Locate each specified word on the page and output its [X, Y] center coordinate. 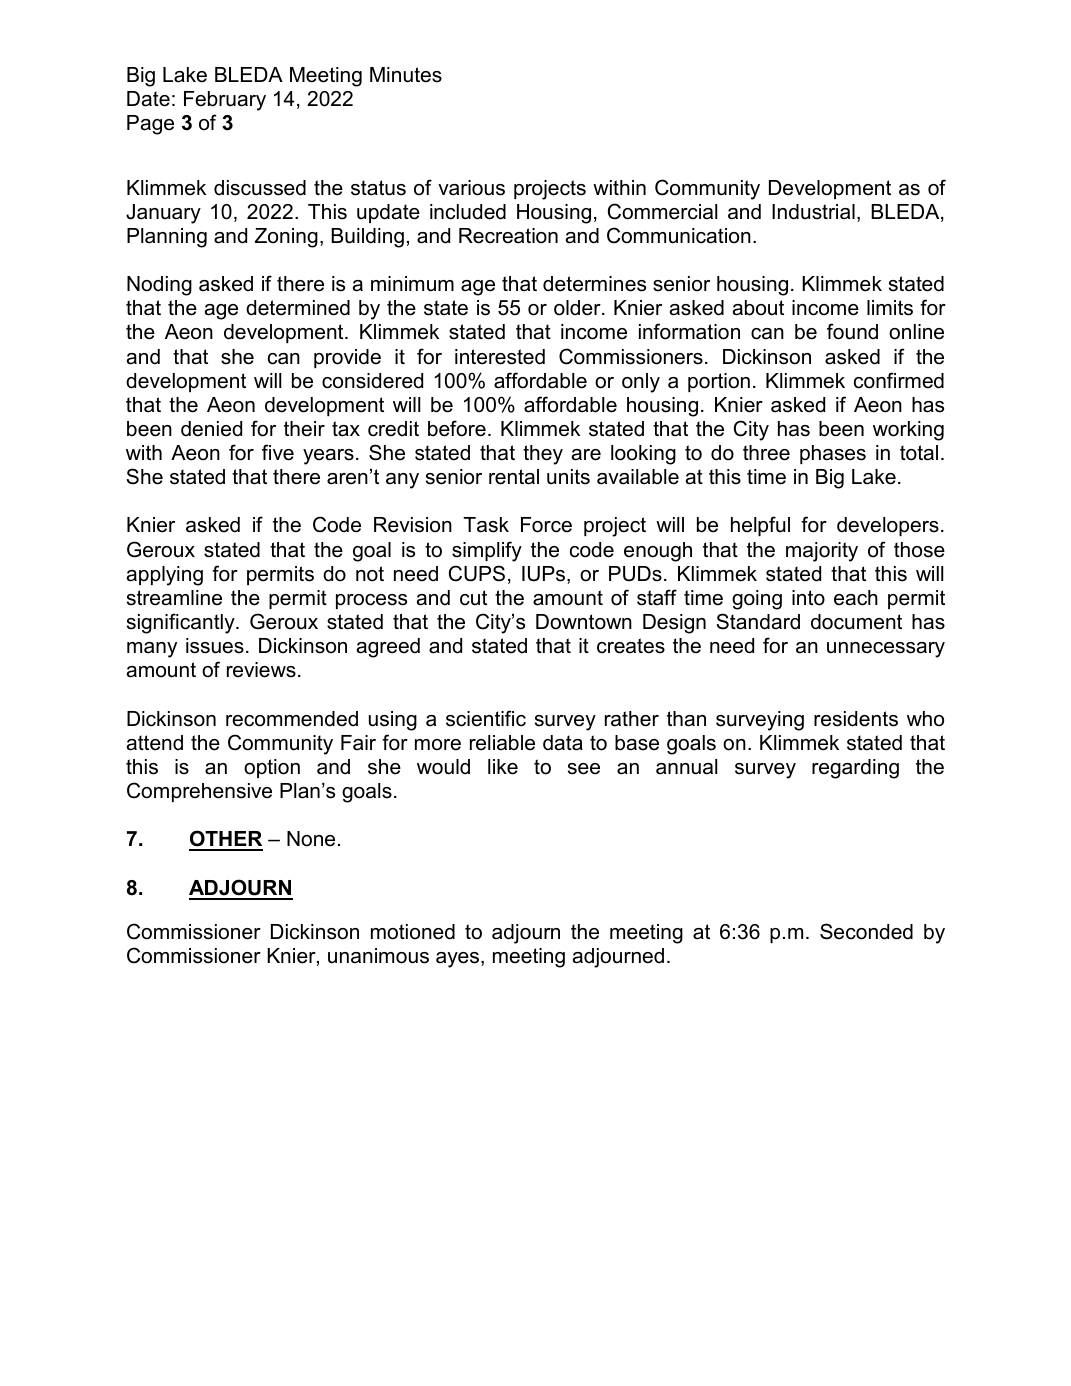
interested [500, 357]
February [225, 101]
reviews [261, 670]
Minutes [406, 75]
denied [211, 429]
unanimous [378, 956]
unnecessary [886, 650]
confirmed [899, 380]
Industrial [813, 212]
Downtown [584, 622]
